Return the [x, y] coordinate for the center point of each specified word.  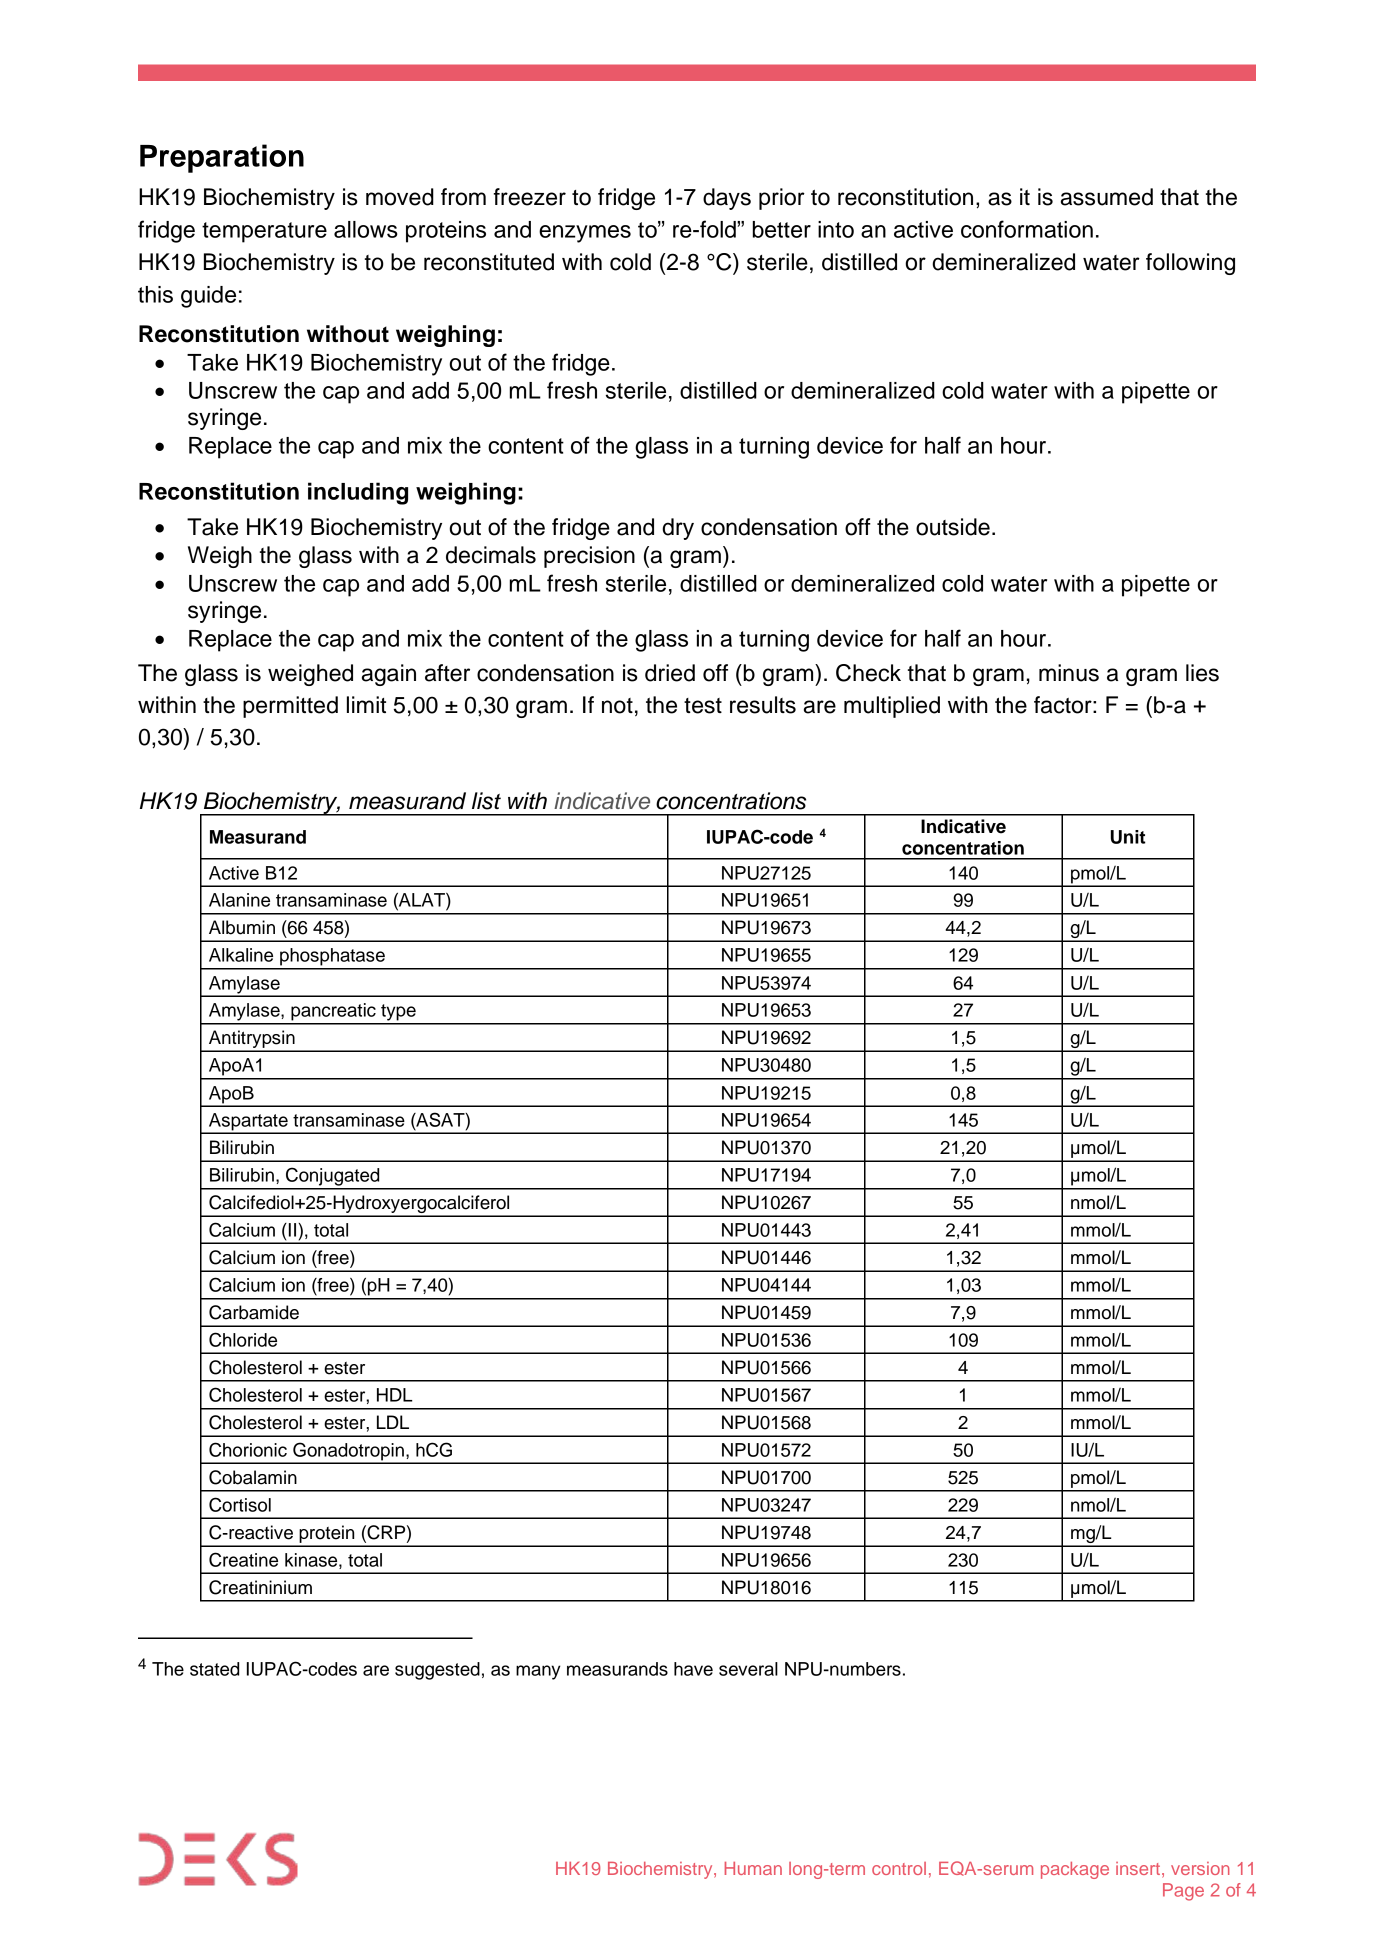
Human [753, 1868]
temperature [264, 232]
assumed [1107, 197]
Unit [1128, 837]
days [727, 199]
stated [214, 1669]
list [486, 801]
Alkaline [241, 955]
